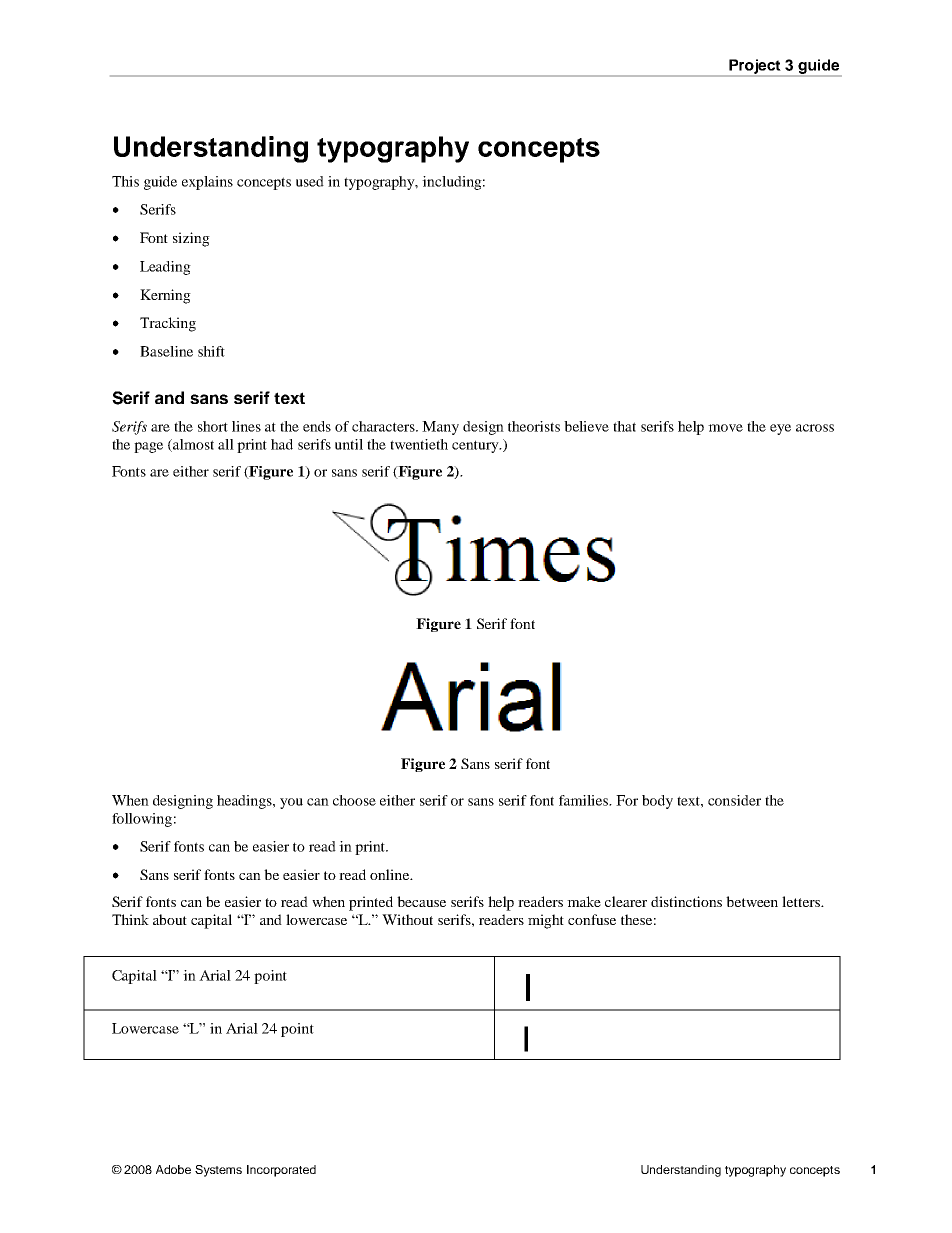 This screenshot has height=1233, width=952. I want to click on Project, so click(755, 67).
